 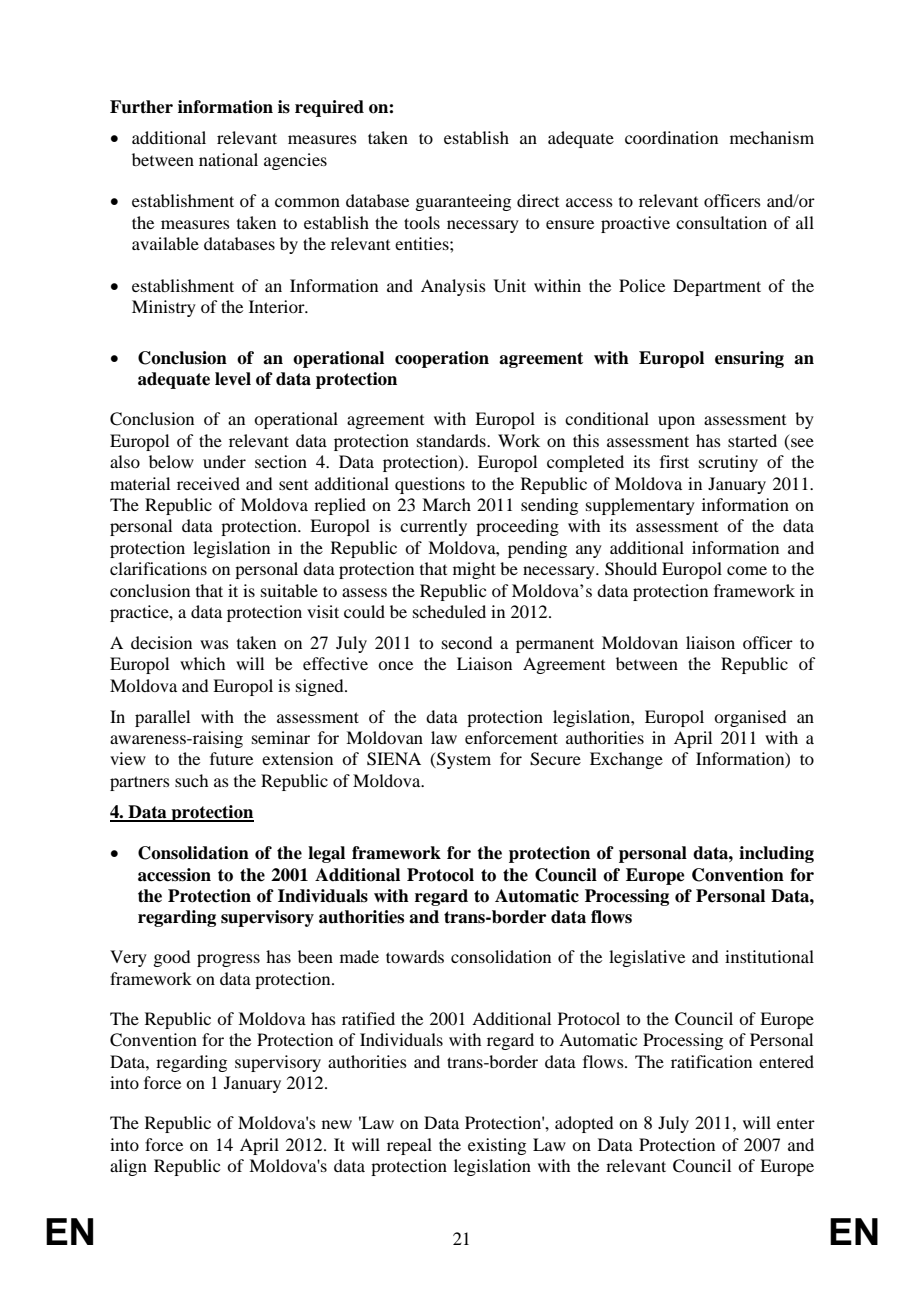 What do you see at coordinates (463, 202) in the screenshot?
I see `guaranteeing` at bounding box center [463, 202].
